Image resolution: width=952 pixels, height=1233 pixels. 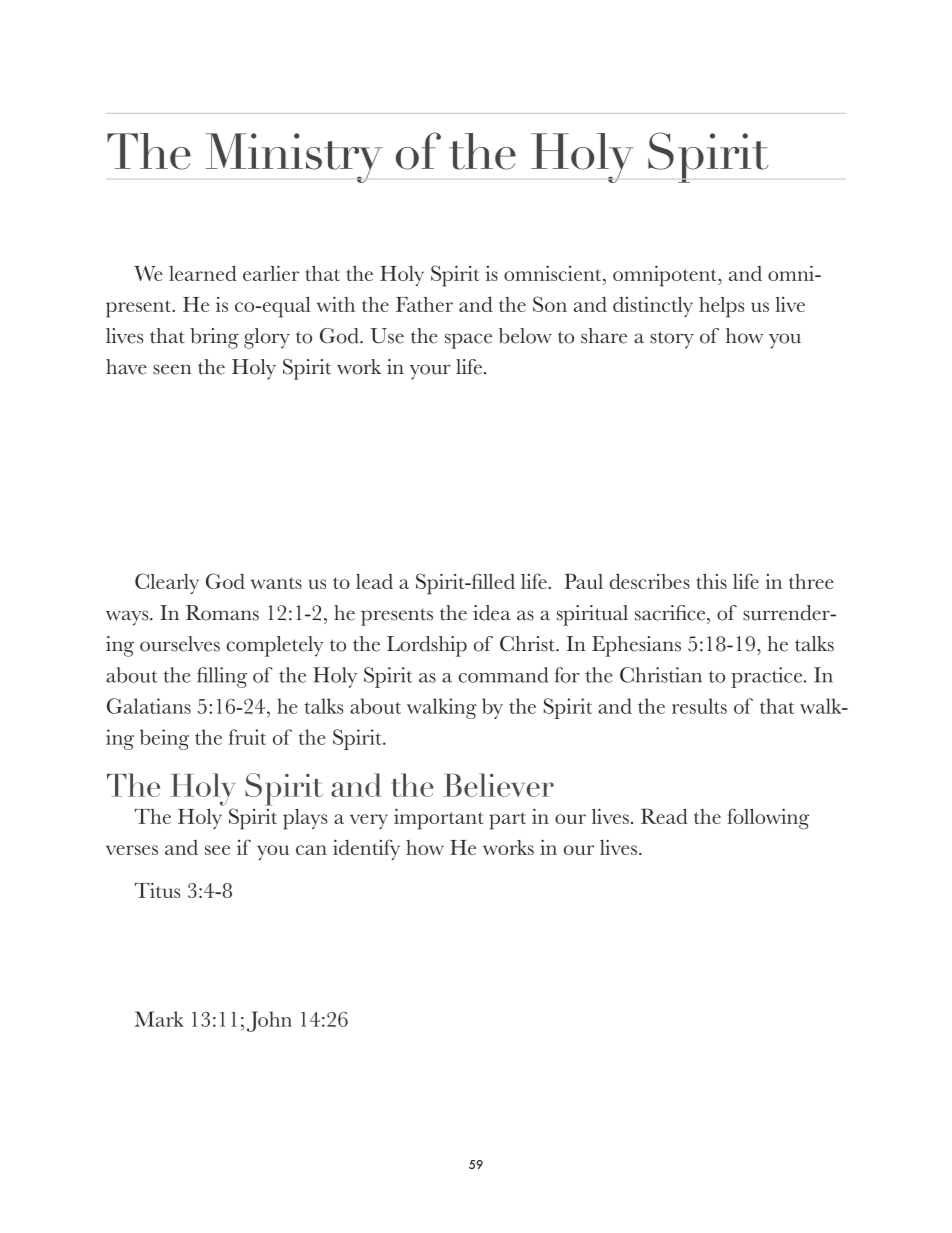 What do you see at coordinates (721, 307) in the page?
I see `helps` at bounding box center [721, 307].
